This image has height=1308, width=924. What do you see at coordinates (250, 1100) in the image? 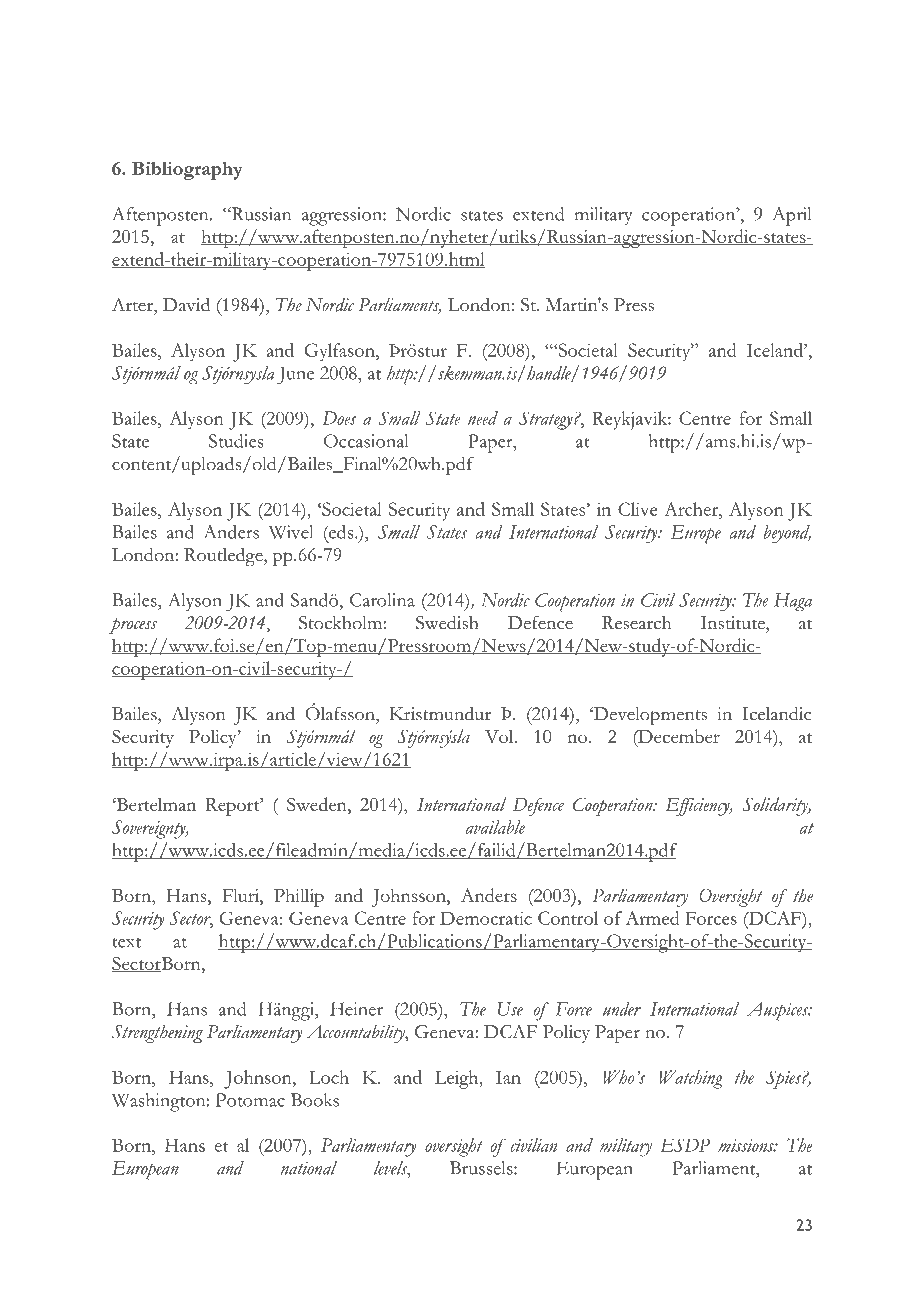
I see `Potomac` at bounding box center [250, 1100].
